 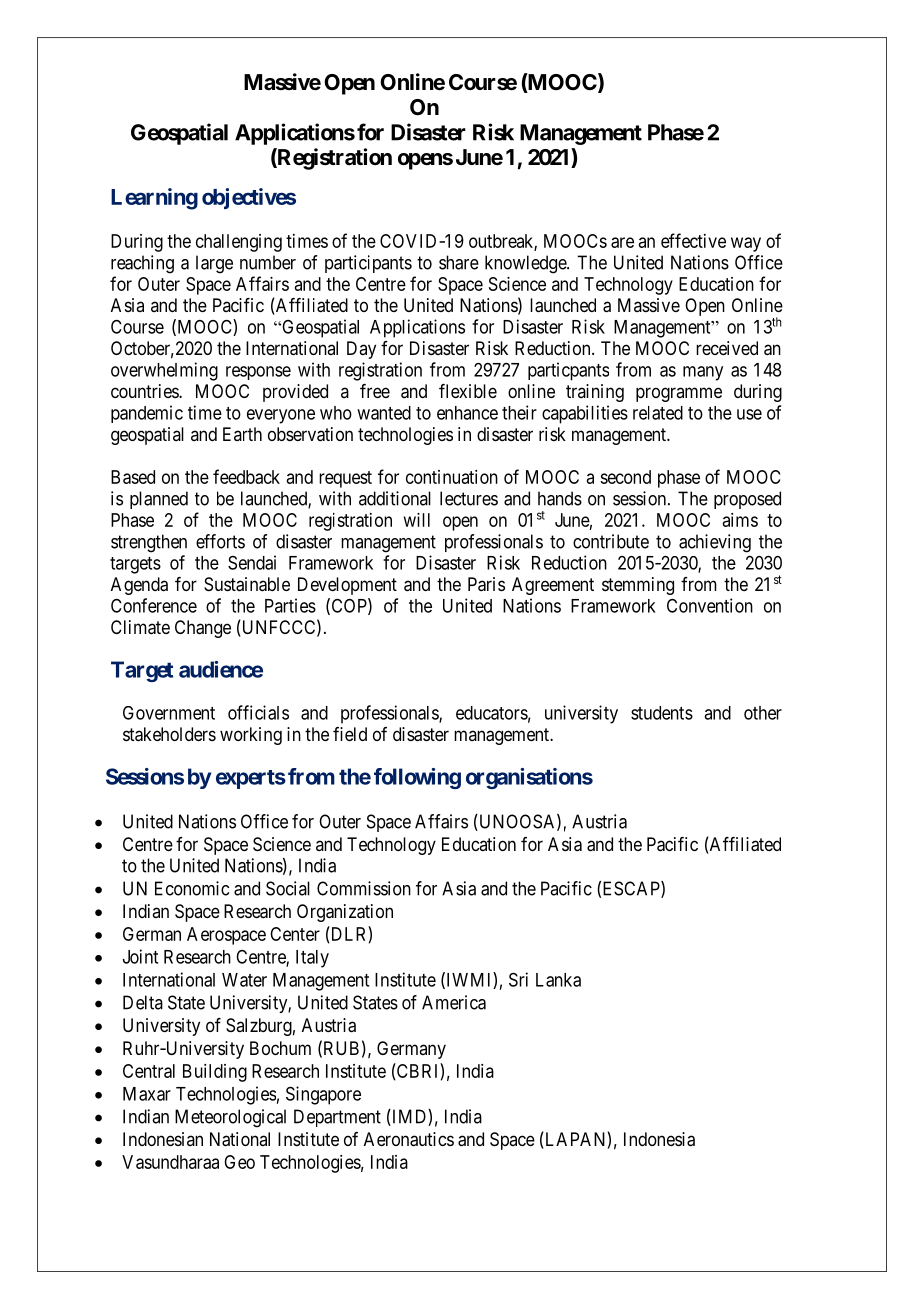 What do you see at coordinates (230, 1118) in the screenshot?
I see `Meteorological` at bounding box center [230, 1118].
